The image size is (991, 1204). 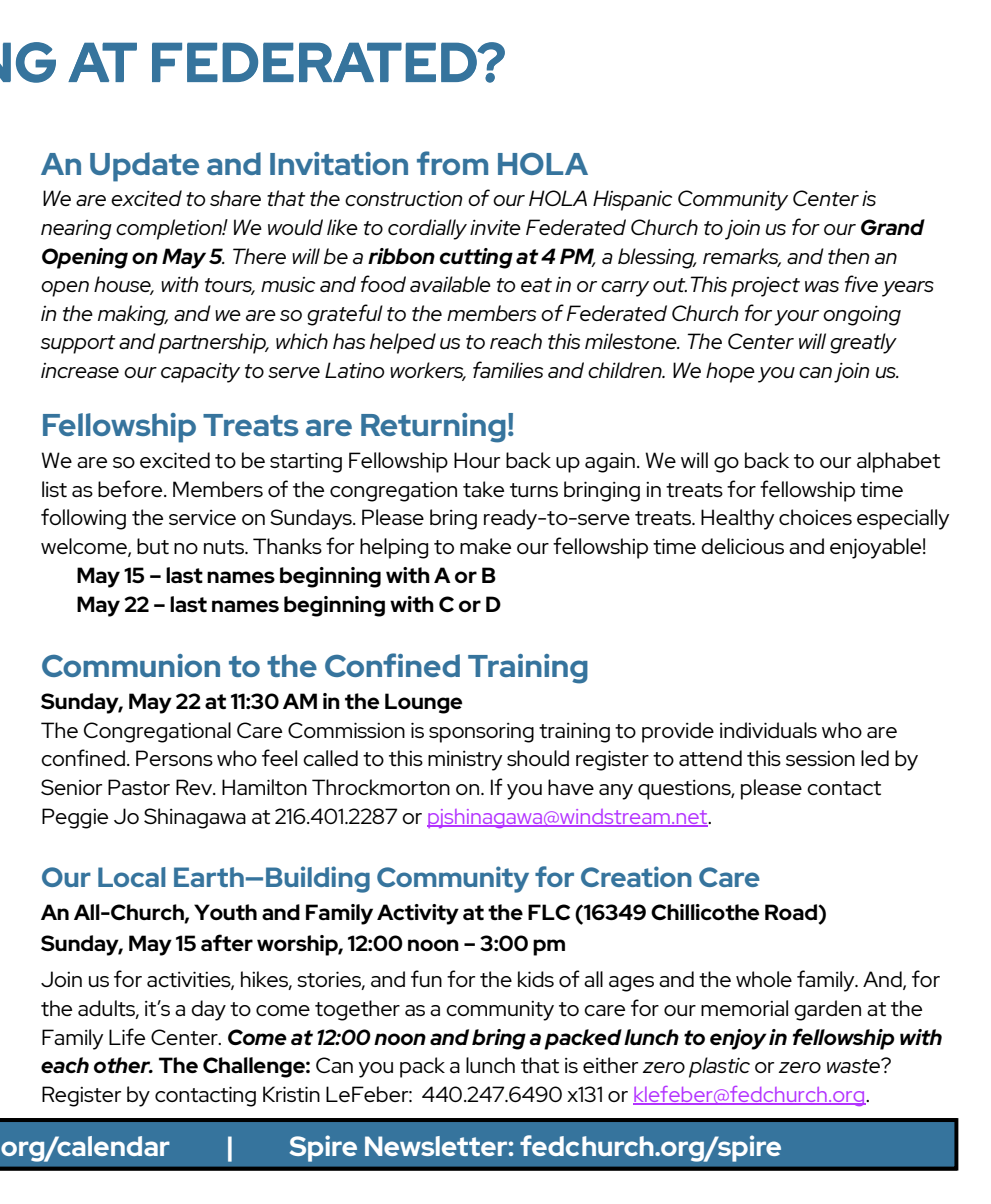 What do you see at coordinates (131, 665) in the page?
I see `Communion` at bounding box center [131, 665].
